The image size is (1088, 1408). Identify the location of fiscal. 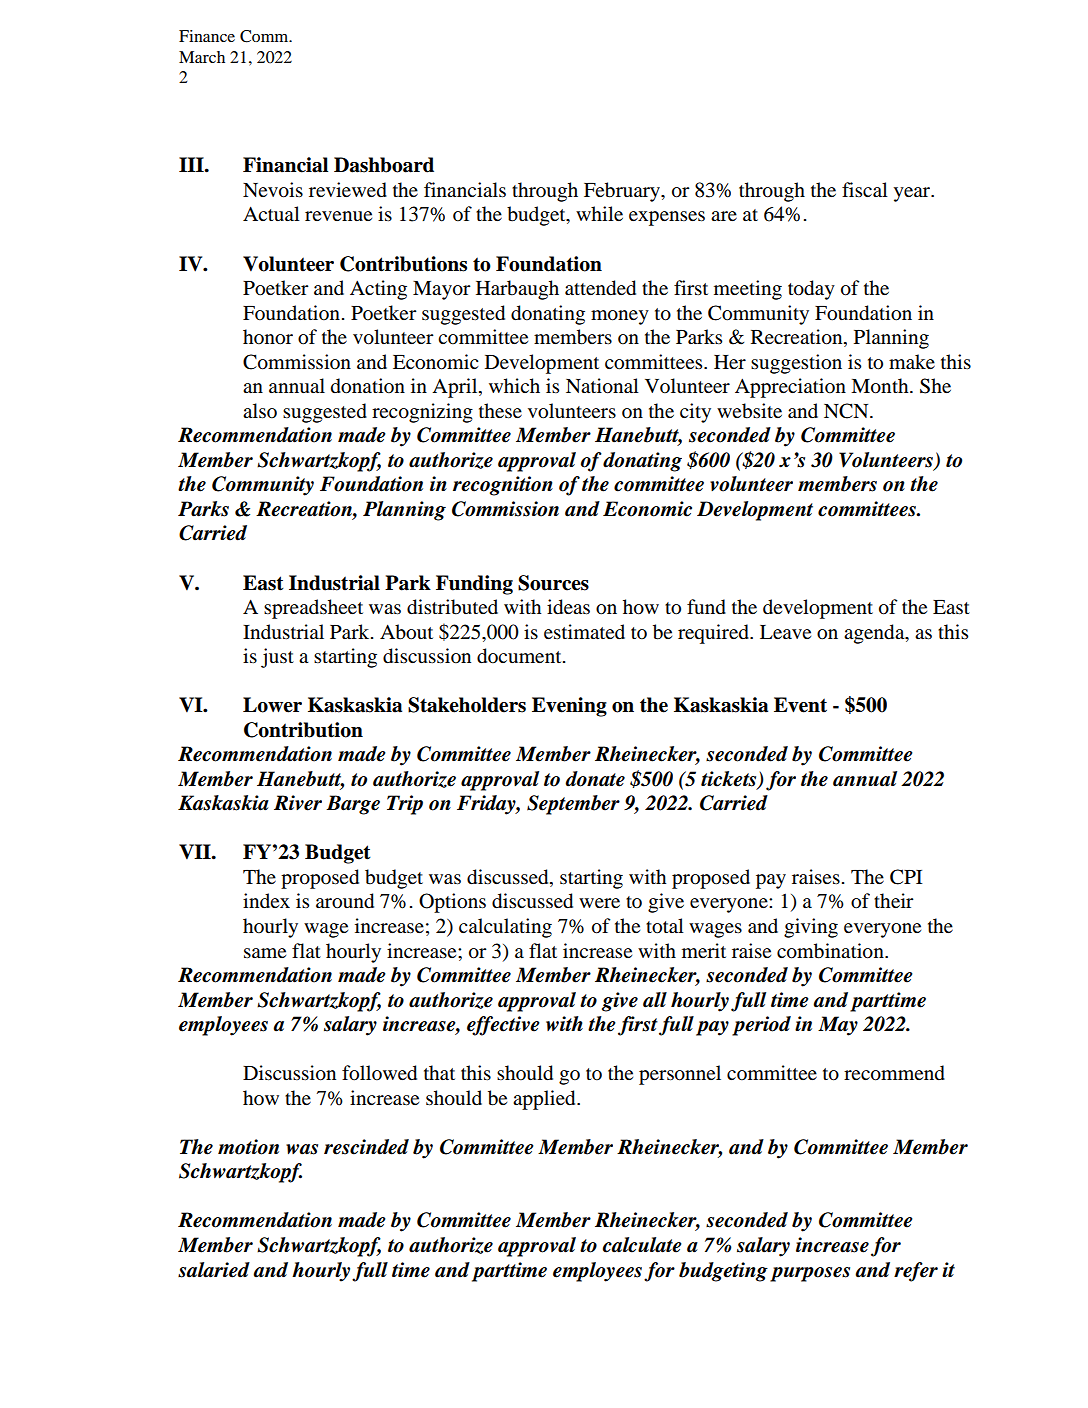
(865, 189).
